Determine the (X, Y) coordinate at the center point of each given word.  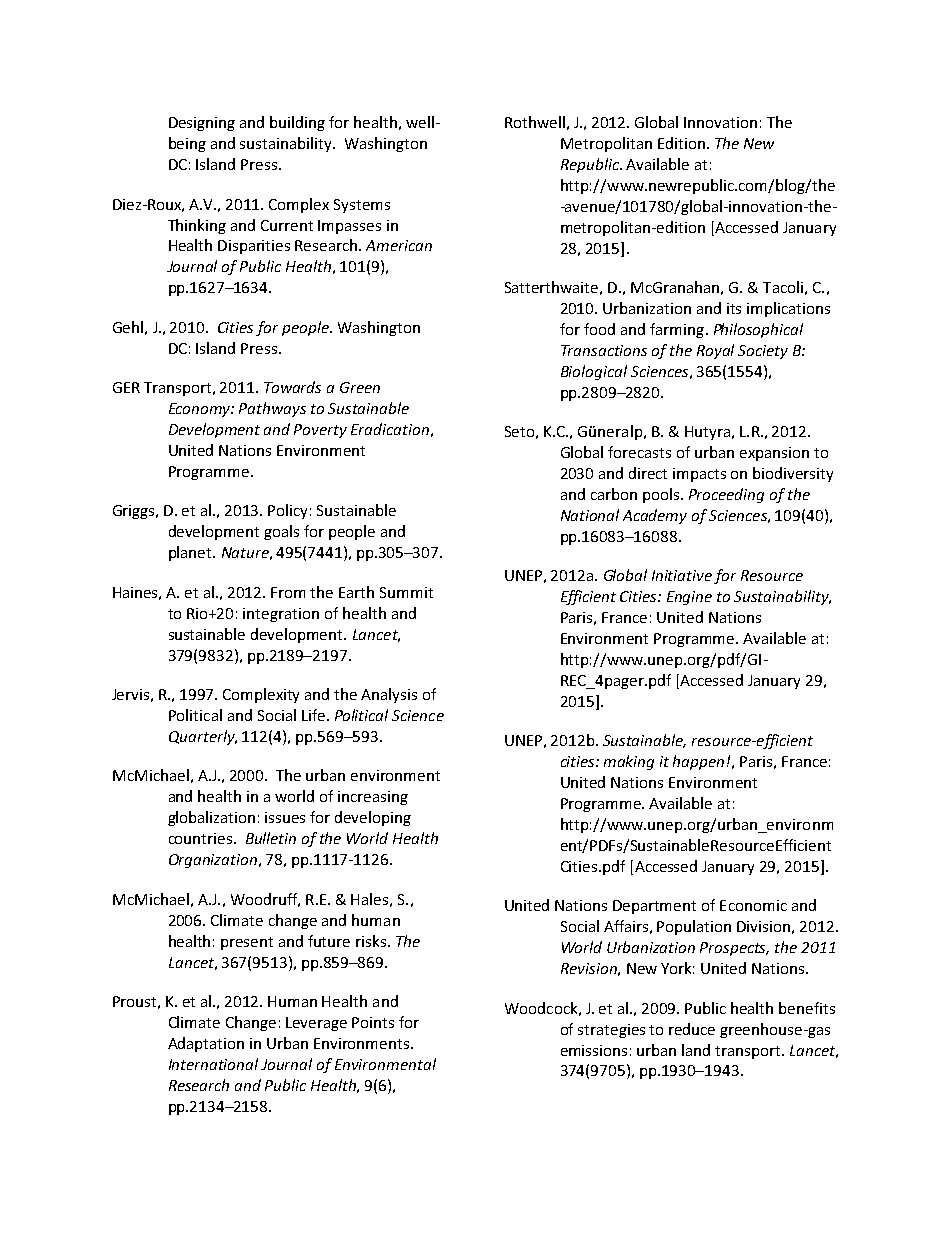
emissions (594, 1050)
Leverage (316, 1024)
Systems (362, 206)
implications (788, 309)
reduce (692, 1029)
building (297, 123)
